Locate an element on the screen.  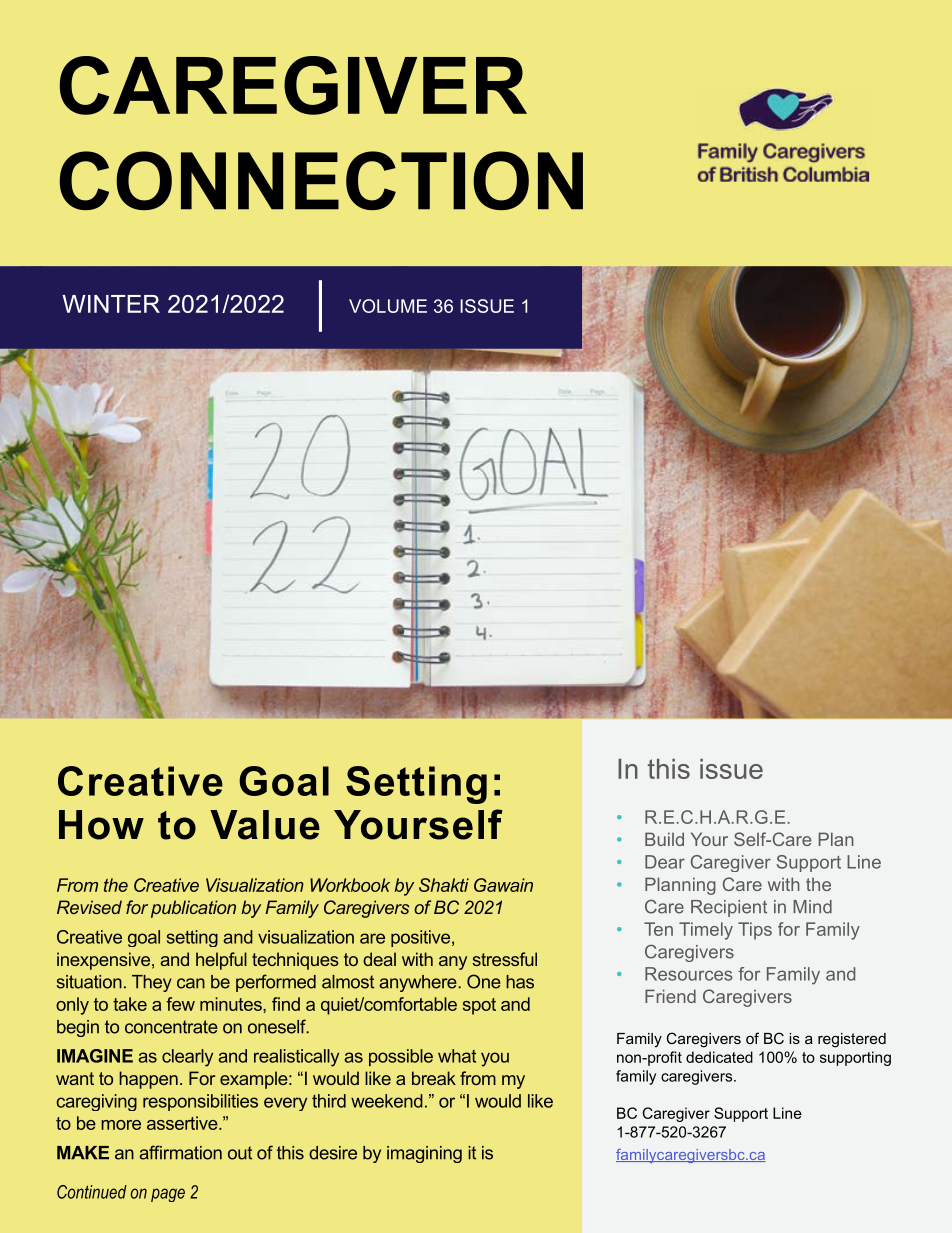
Build is located at coordinates (664, 839).
